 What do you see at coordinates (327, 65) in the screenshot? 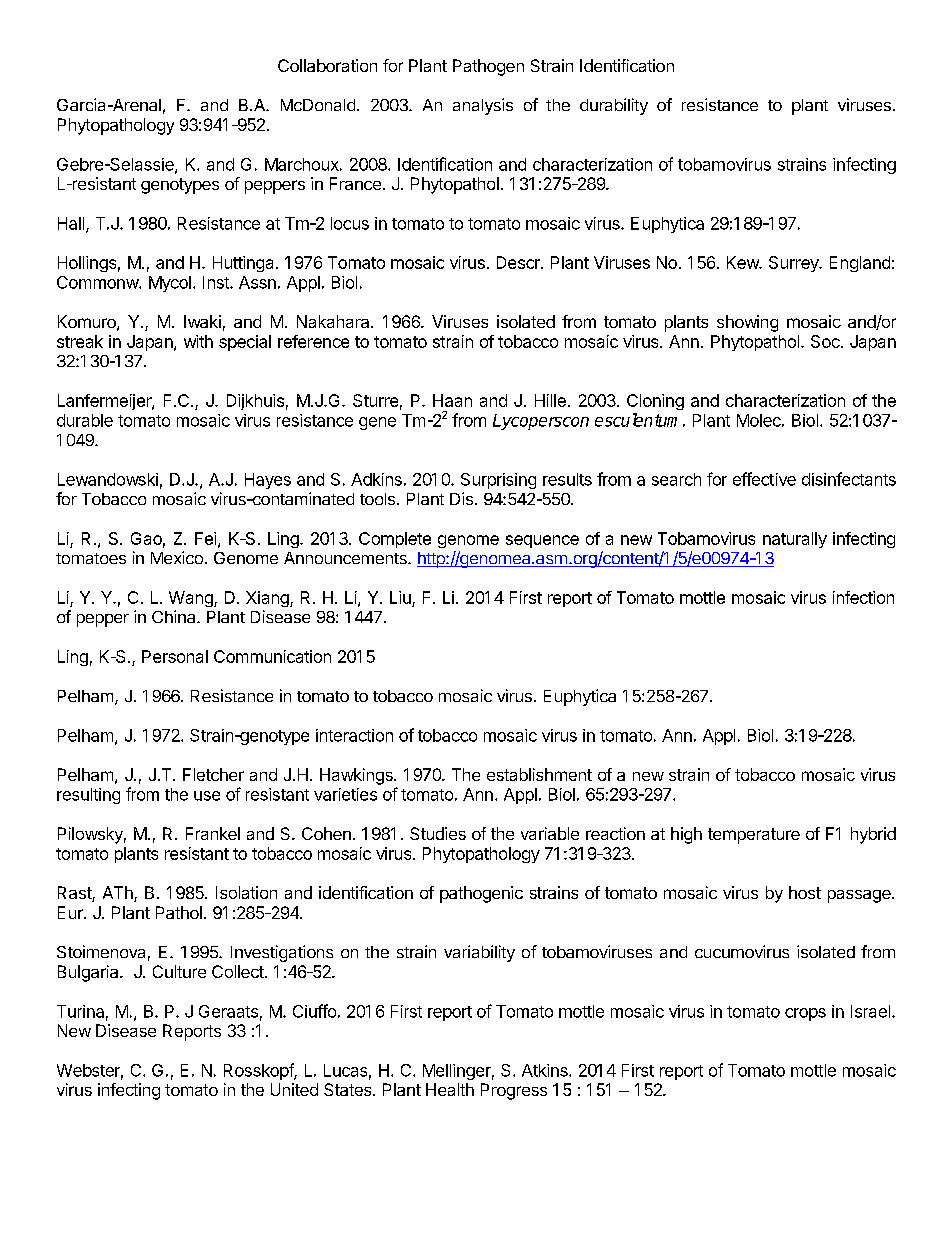
I see `Collaboration` at bounding box center [327, 65].
